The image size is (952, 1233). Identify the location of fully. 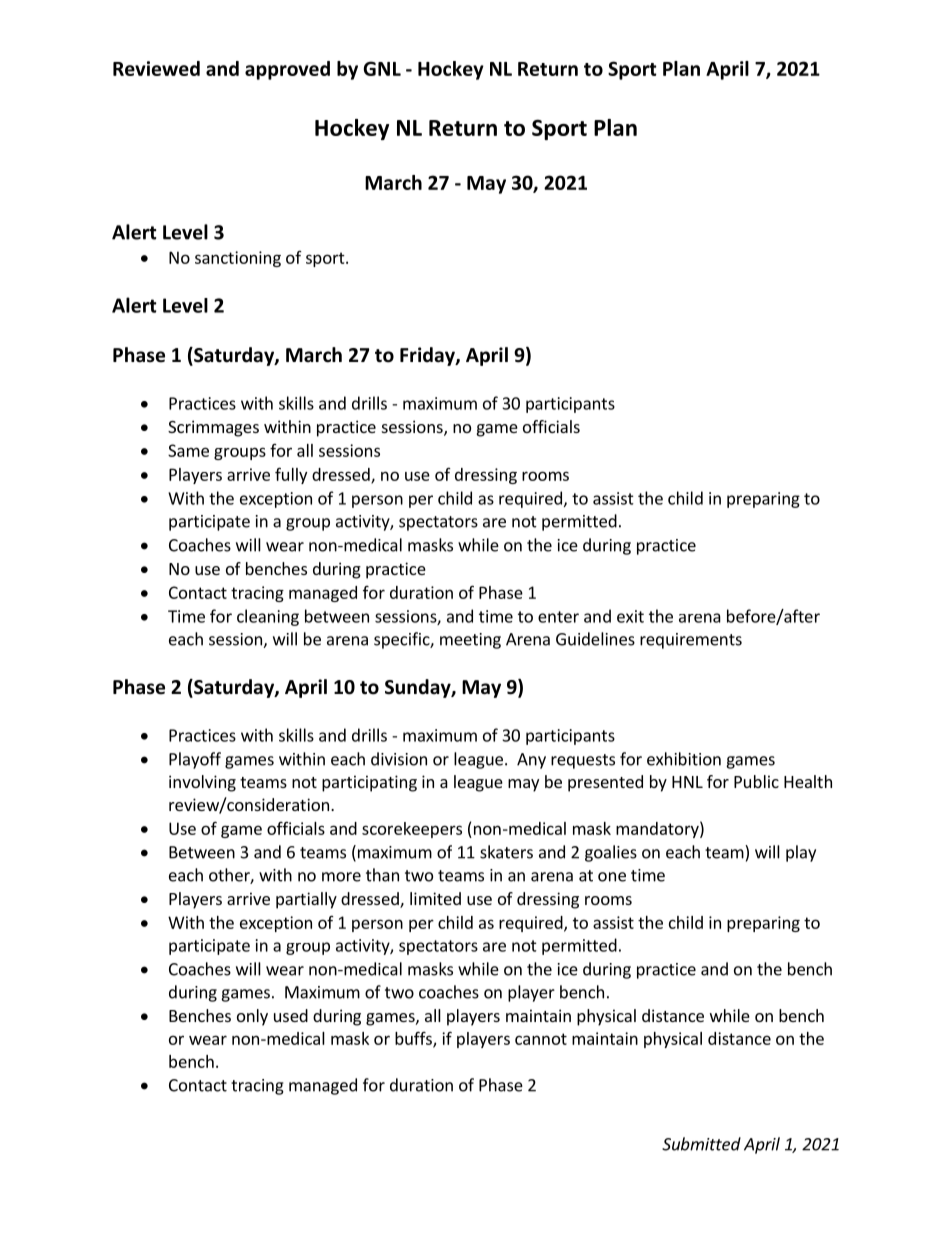
(291, 475).
